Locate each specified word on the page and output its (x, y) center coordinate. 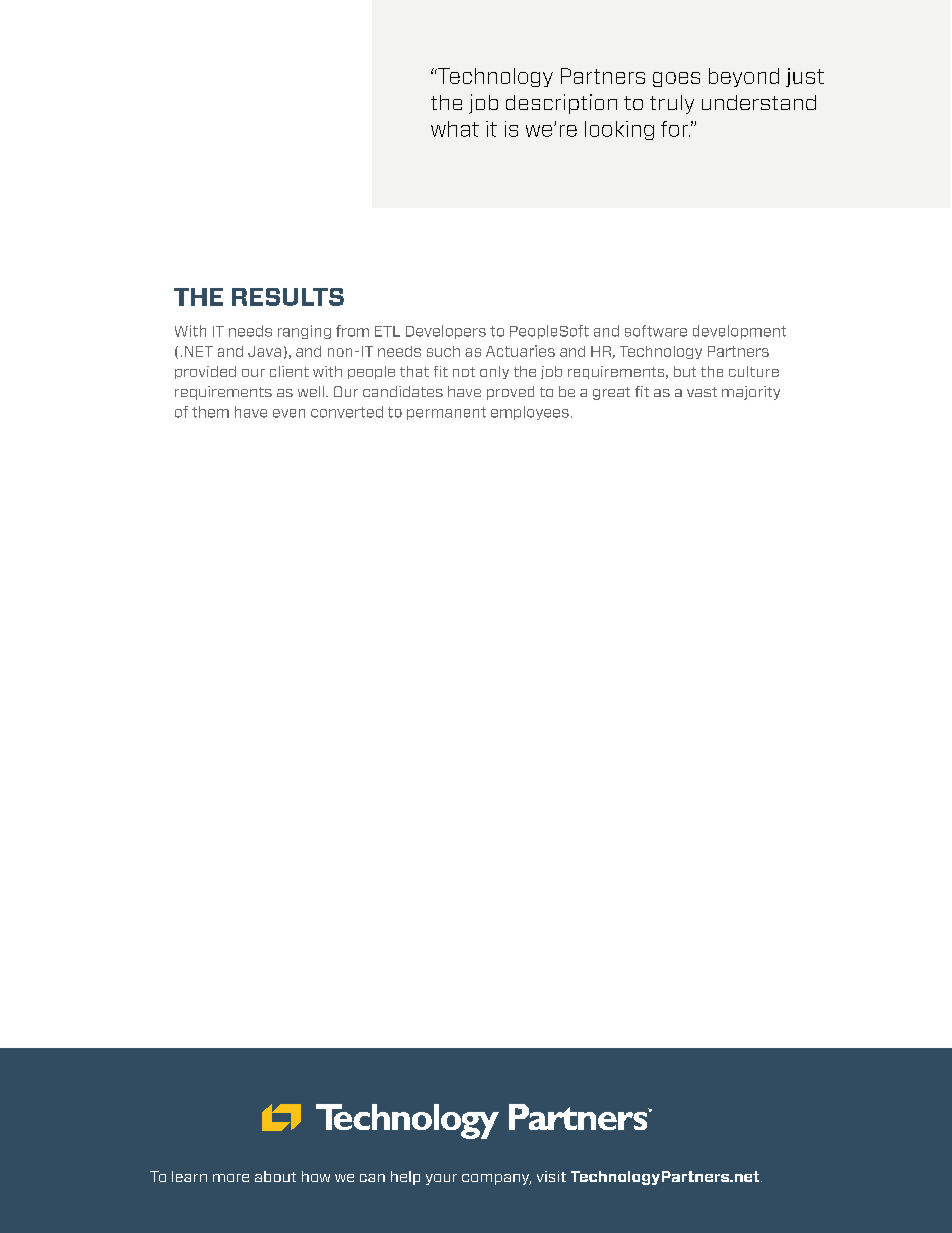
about (275, 1176)
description (561, 104)
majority (751, 393)
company (496, 1179)
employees (530, 413)
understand (759, 102)
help (405, 1178)
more (231, 1178)
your (441, 1179)
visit (551, 1176)
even (289, 413)
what (455, 129)
